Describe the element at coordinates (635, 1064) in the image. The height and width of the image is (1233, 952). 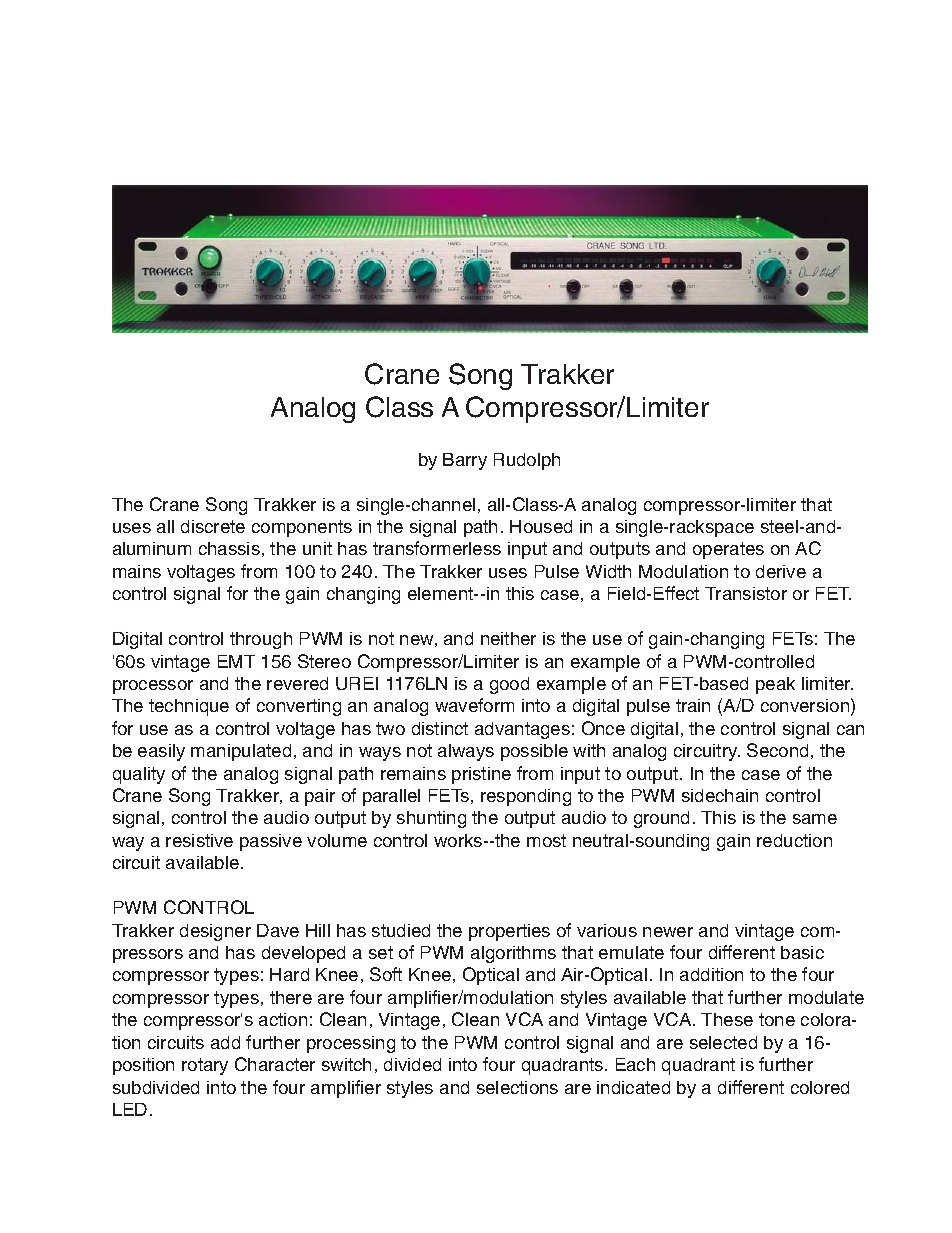
I see `Each` at that location.
